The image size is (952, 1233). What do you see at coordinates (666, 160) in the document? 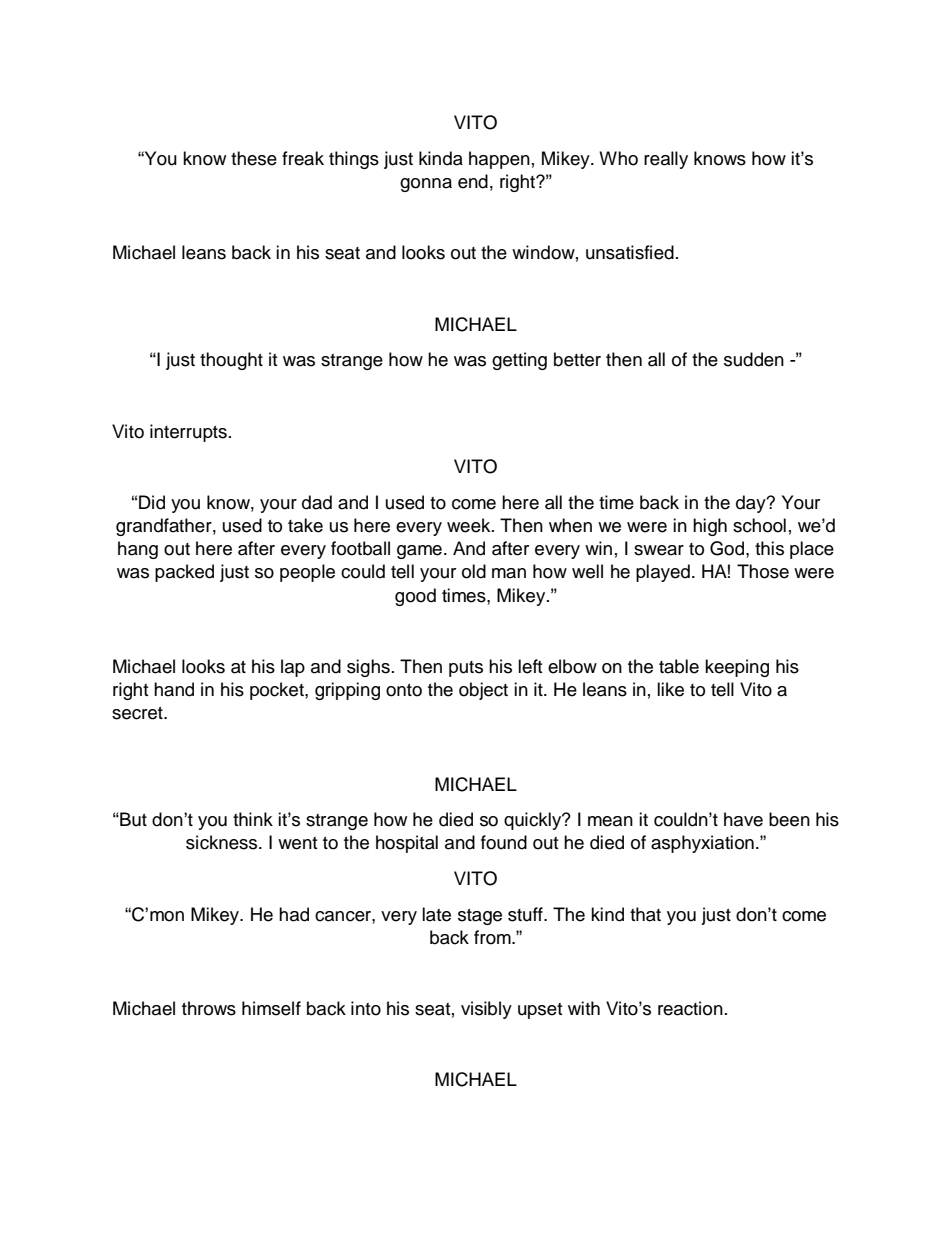
I see `really` at bounding box center [666, 160].
